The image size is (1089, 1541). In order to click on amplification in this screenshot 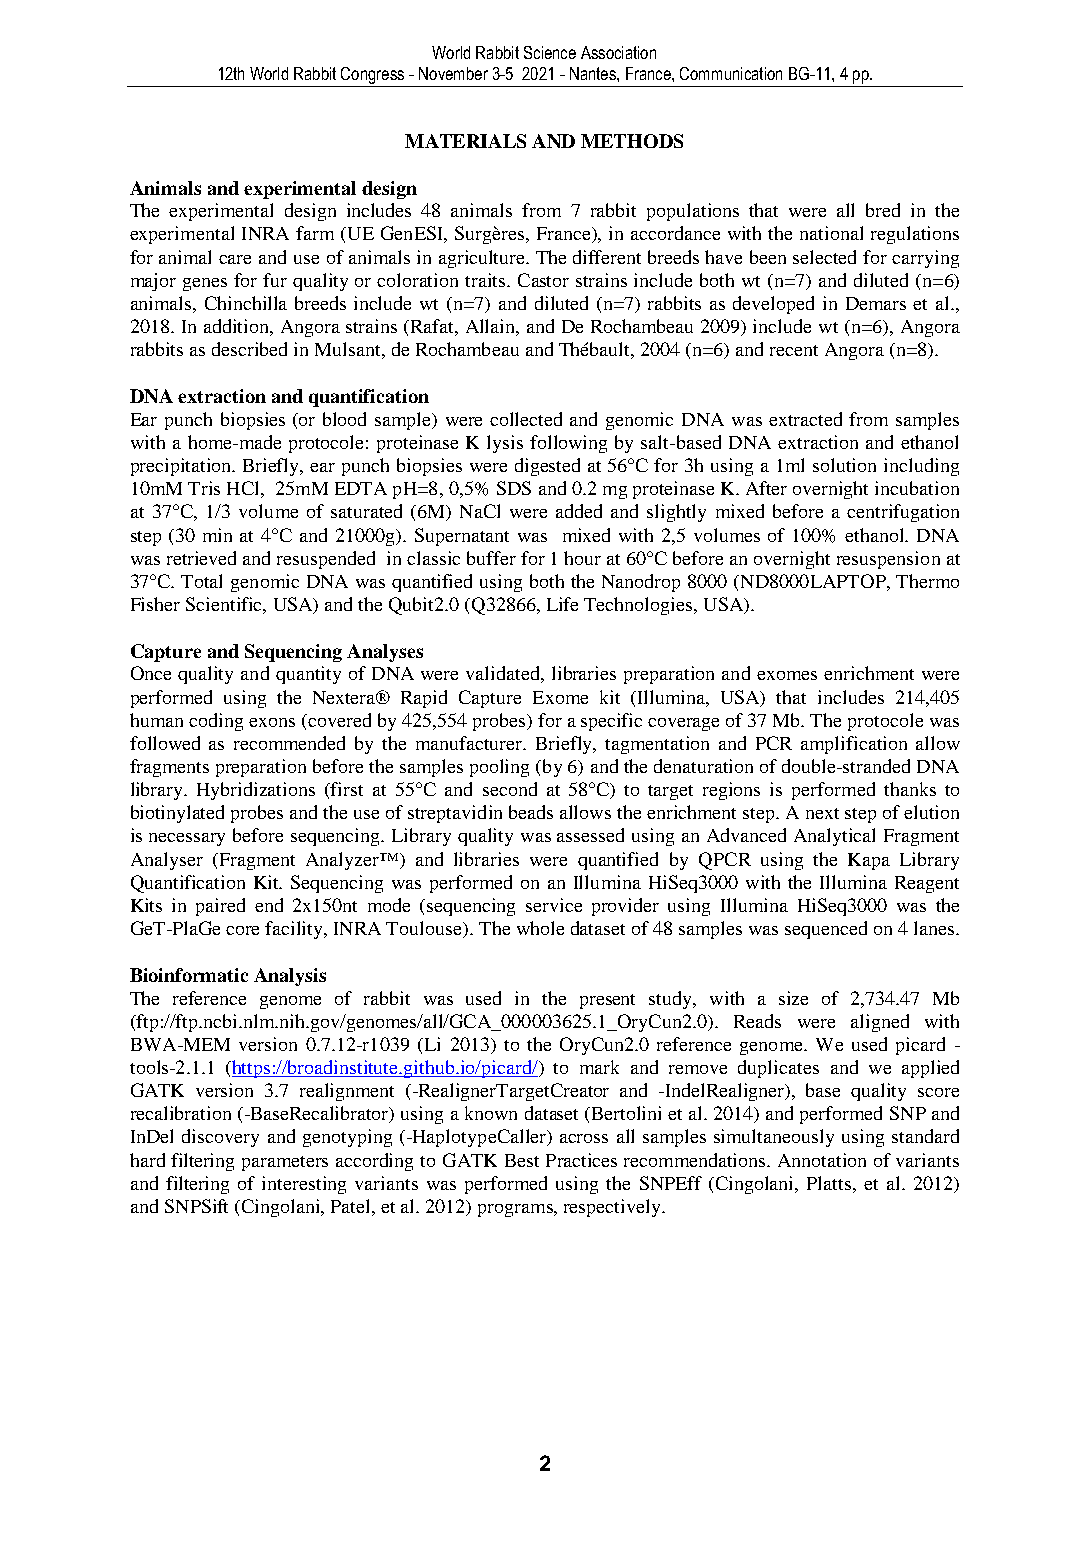, I will do `click(854, 745)`.
